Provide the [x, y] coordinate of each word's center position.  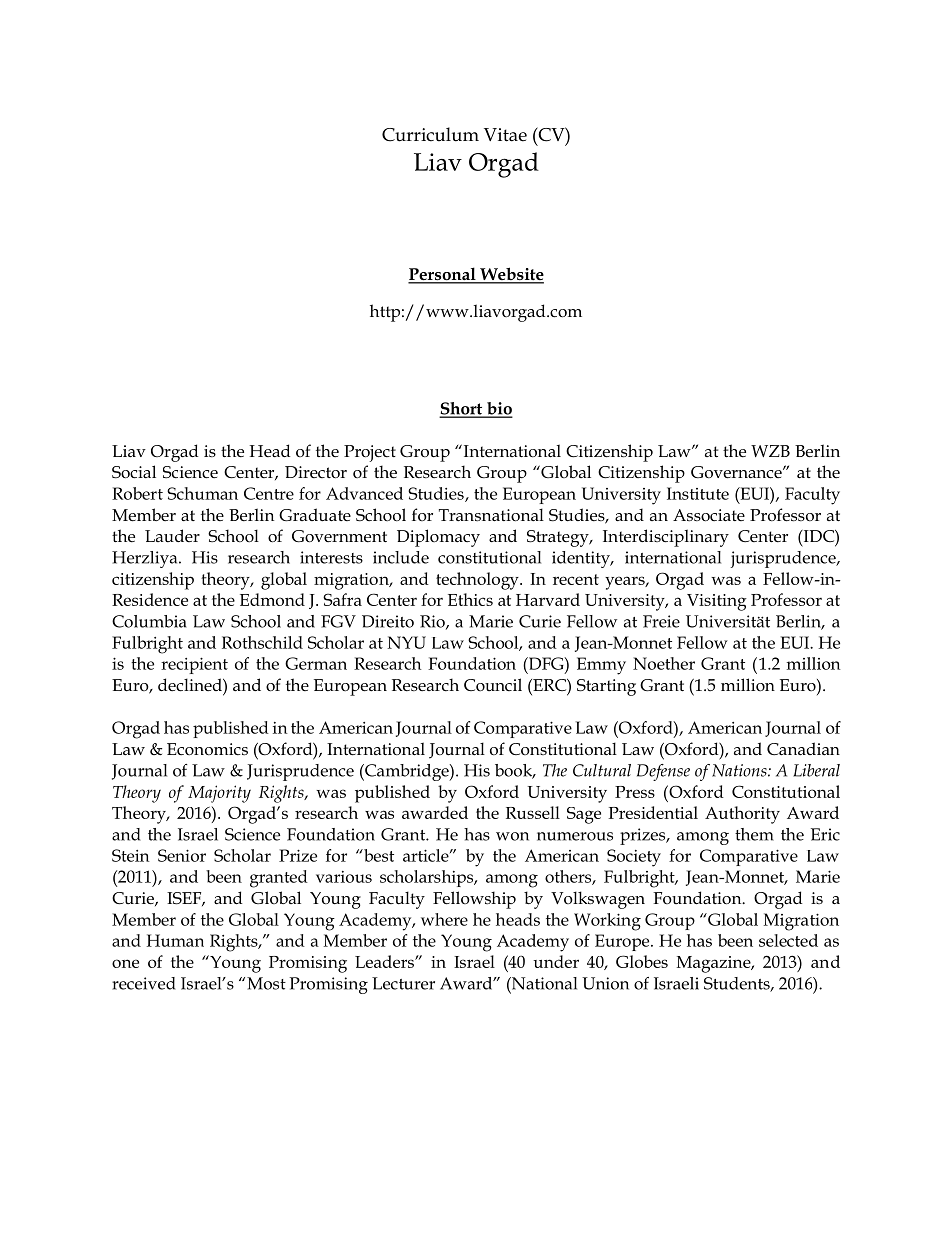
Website [511, 275]
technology [478, 581]
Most [266, 983]
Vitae [505, 135]
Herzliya [146, 559]
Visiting [717, 602]
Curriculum [430, 134]
